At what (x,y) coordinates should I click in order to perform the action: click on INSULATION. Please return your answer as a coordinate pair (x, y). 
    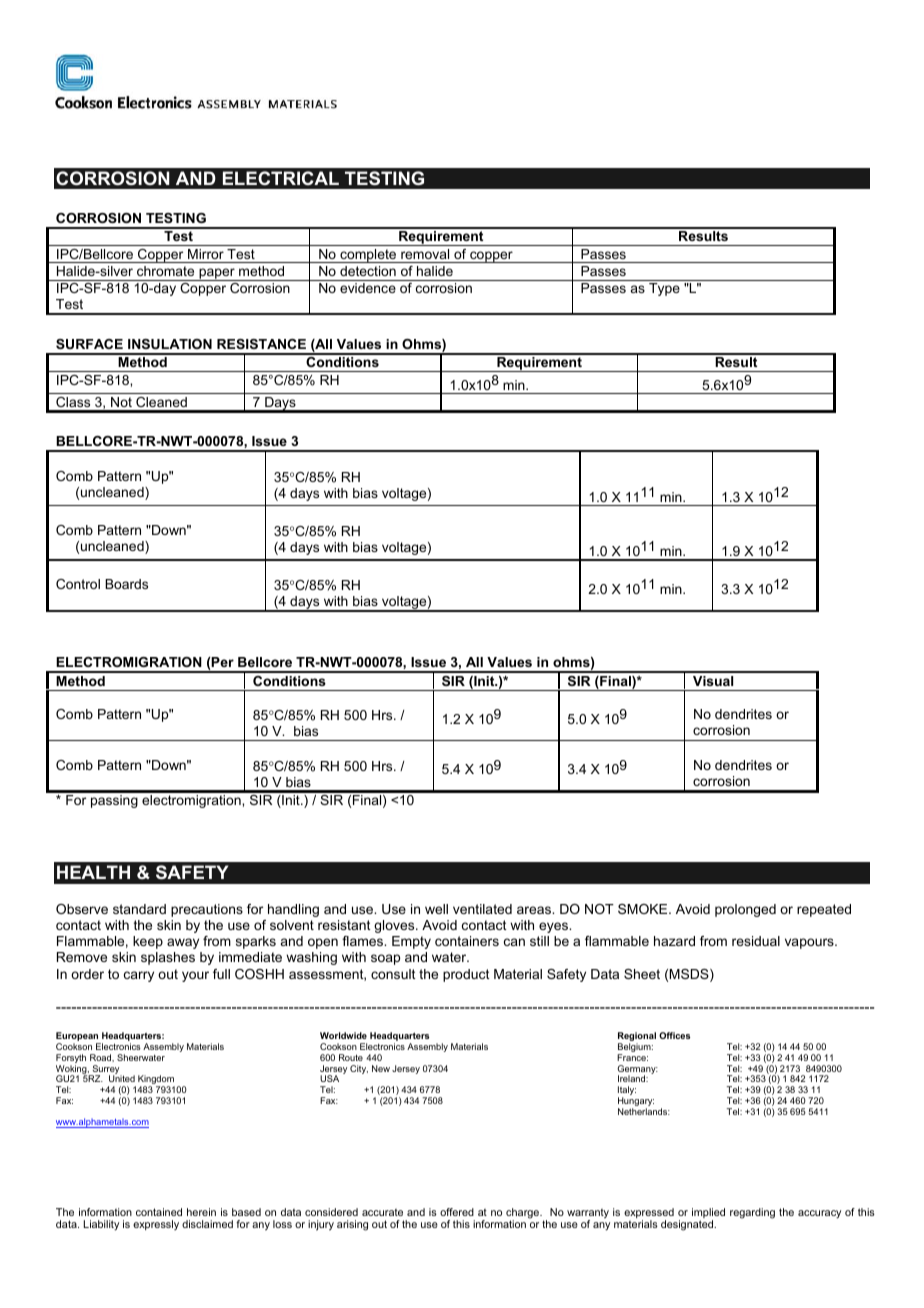
    Looking at the image, I should click on (170, 344).
